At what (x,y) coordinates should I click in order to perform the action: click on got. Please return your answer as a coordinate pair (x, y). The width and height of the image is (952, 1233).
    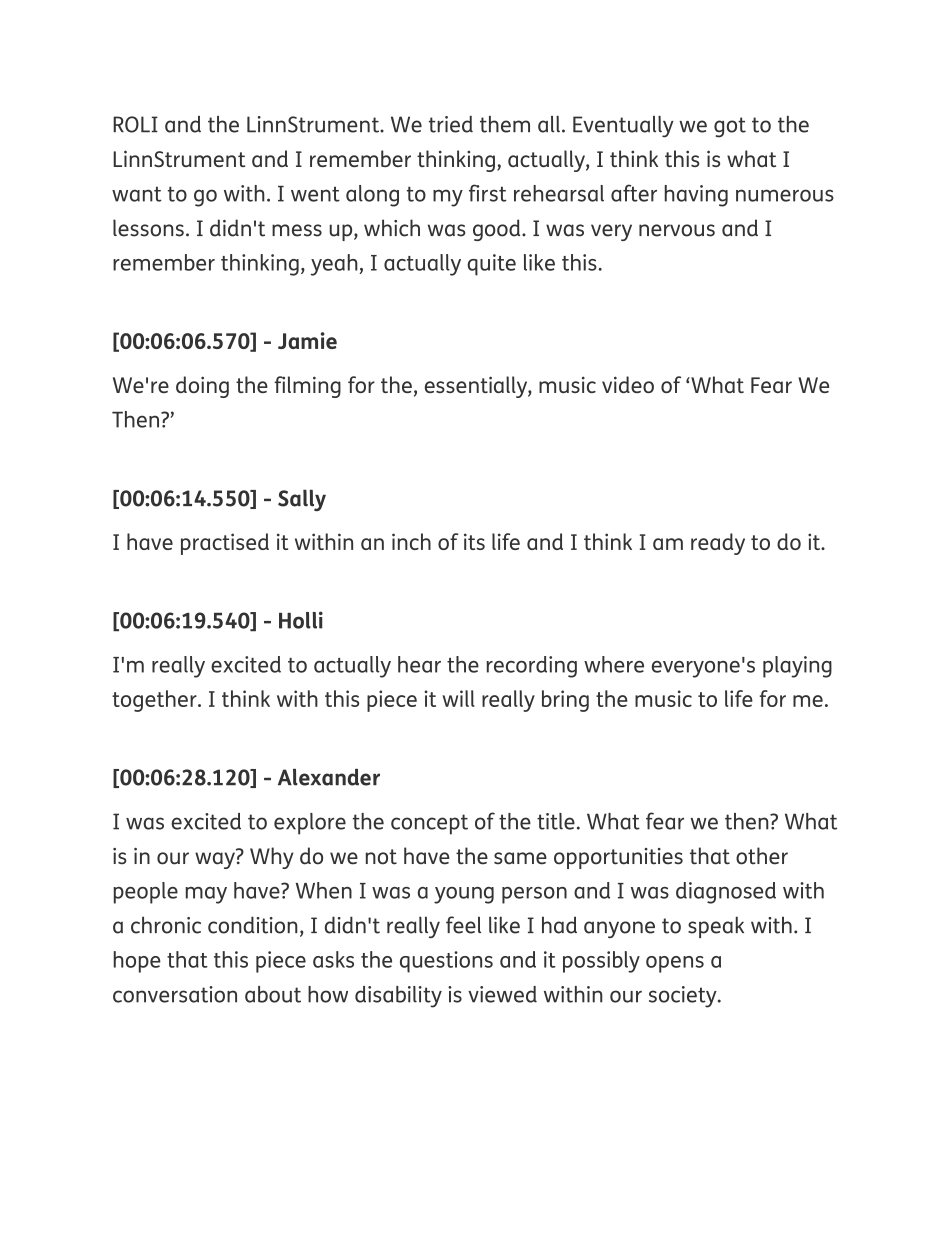
    Looking at the image, I should click on (730, 127).
